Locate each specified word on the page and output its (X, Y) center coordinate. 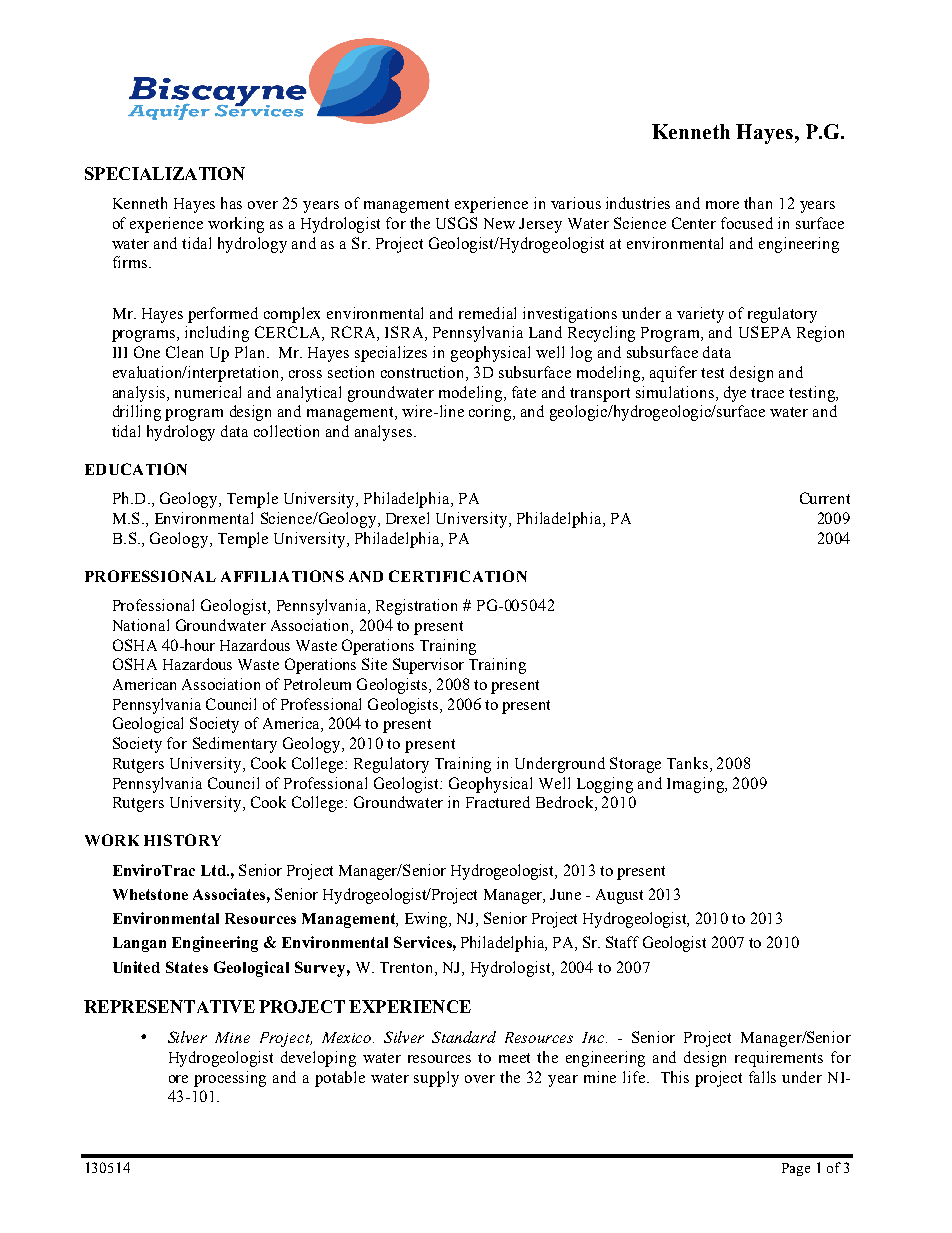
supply (436, 1079)
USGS (456, 223)
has (231, 203)
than (758, 203)
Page (796, 1169)
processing (230, 1079)
